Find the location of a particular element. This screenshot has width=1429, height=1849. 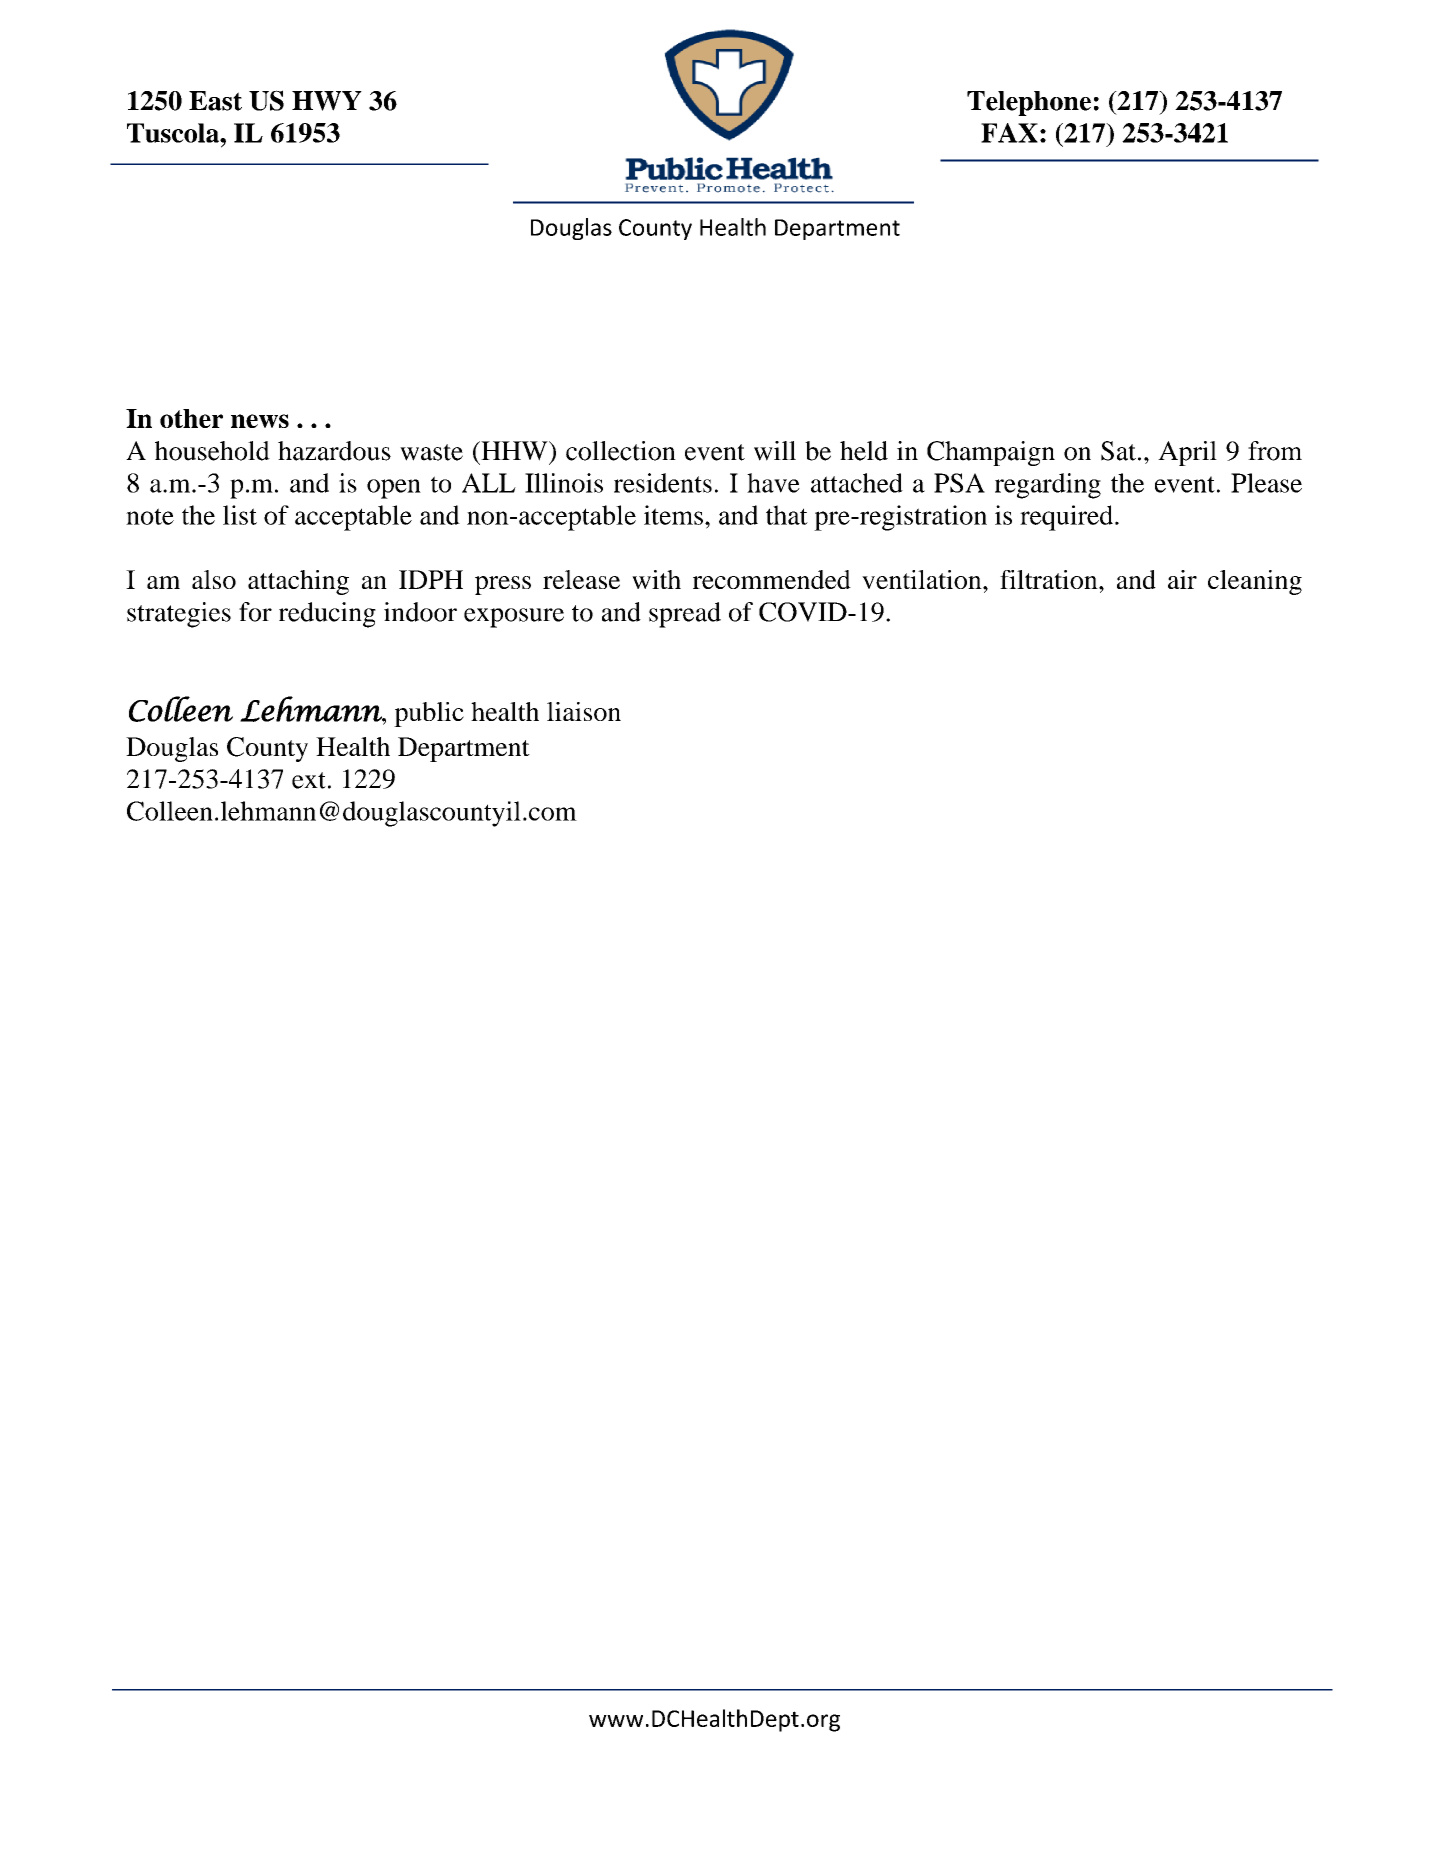

liaison is located at coordinates (584, 711).
